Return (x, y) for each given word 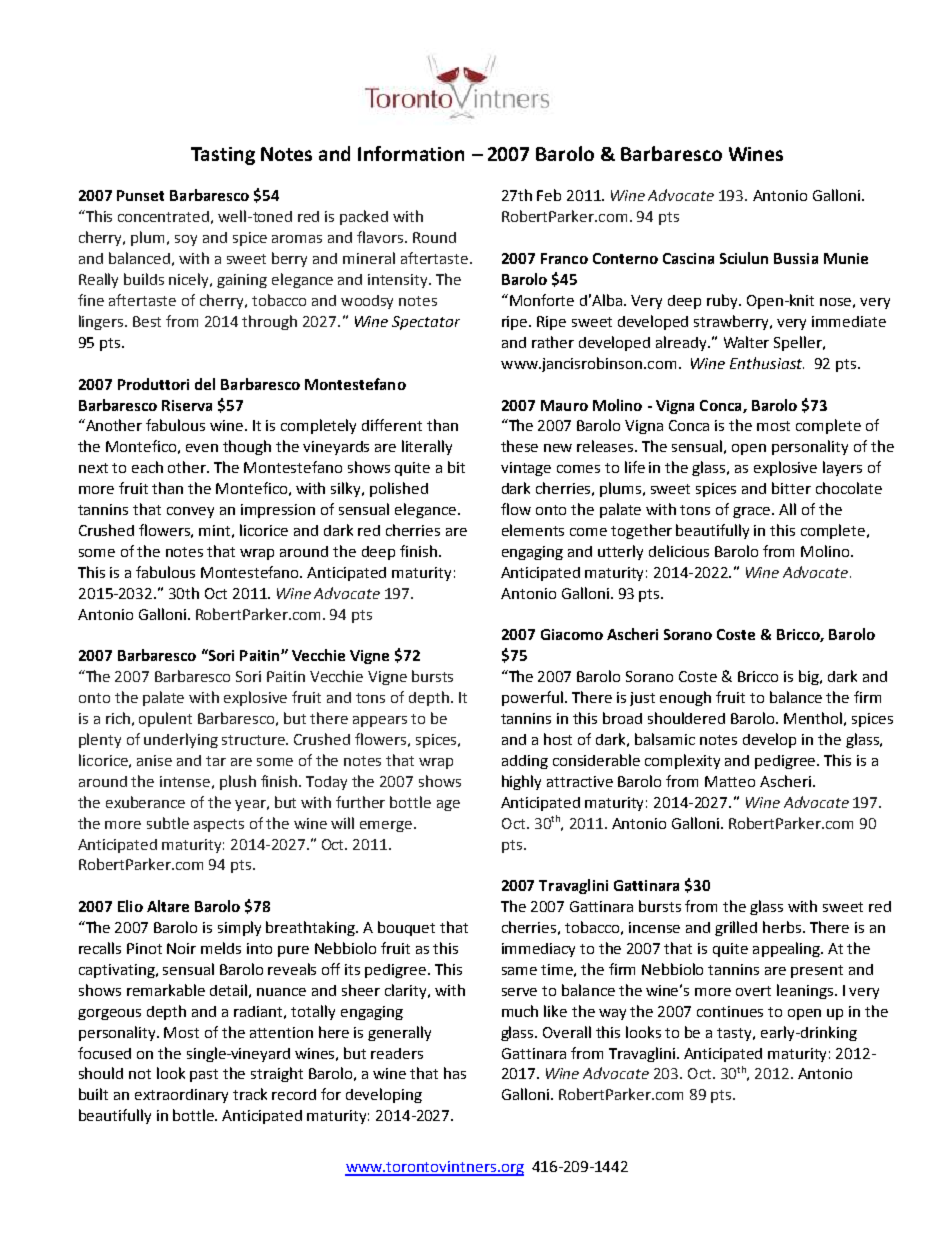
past (204, 1075)
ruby (723, 301)
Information (411, 153)
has (455, 1073)
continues (730, 1011)
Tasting (223, 156)
